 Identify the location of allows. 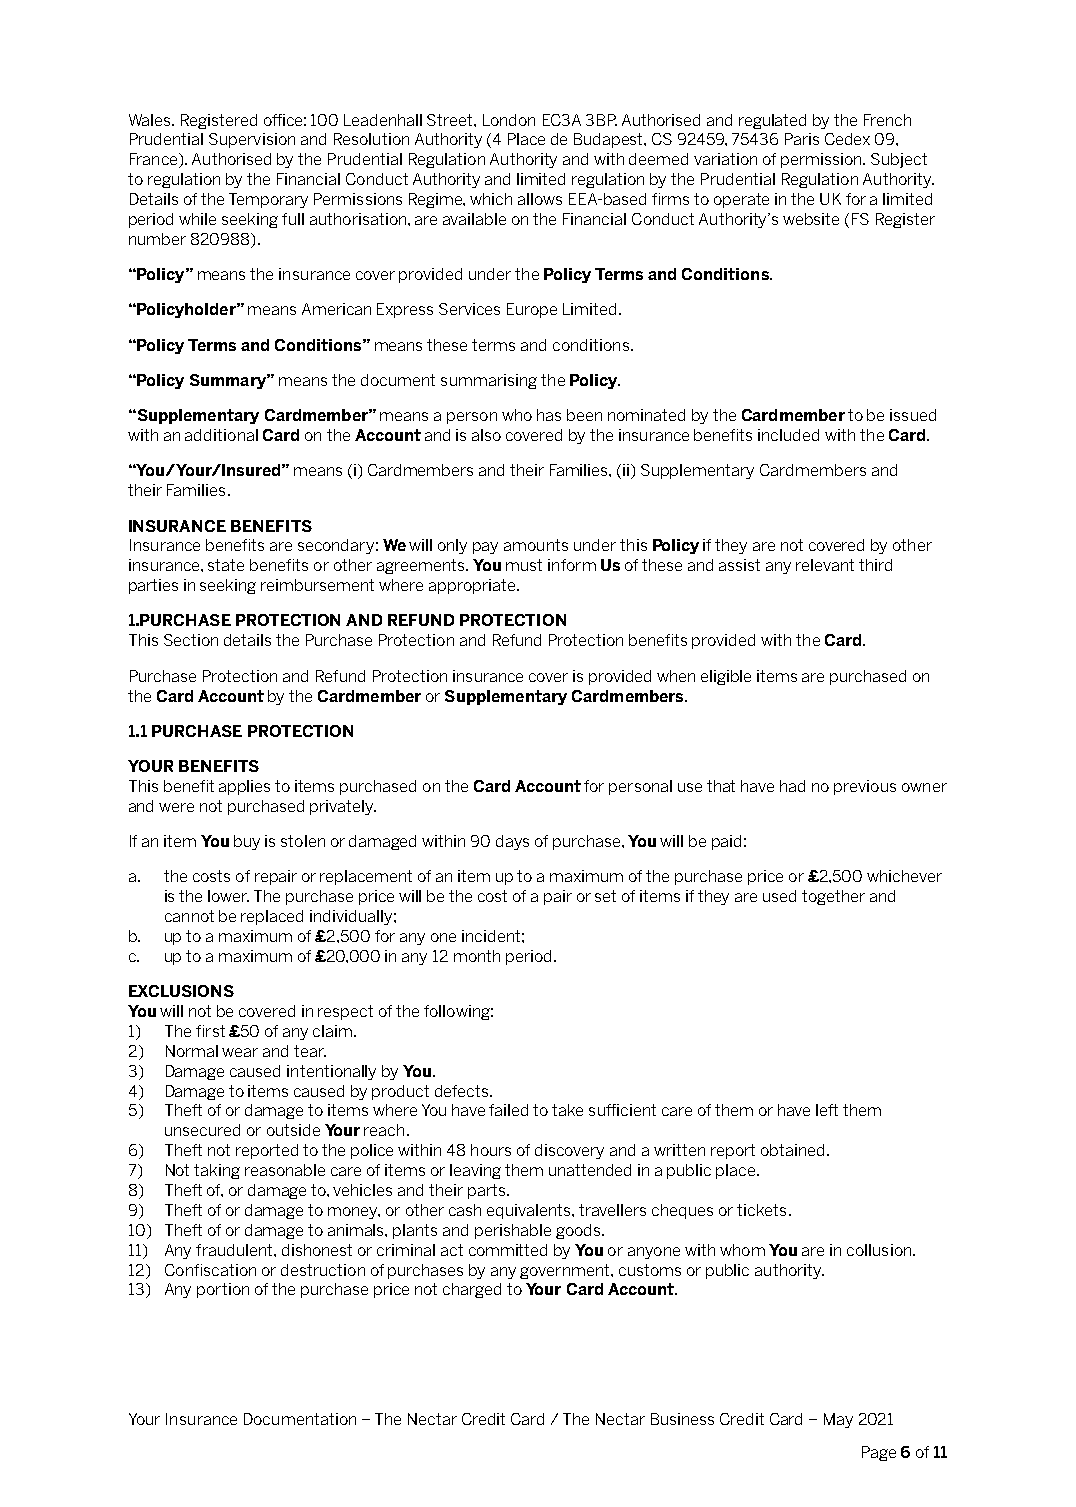
(540, 199).
